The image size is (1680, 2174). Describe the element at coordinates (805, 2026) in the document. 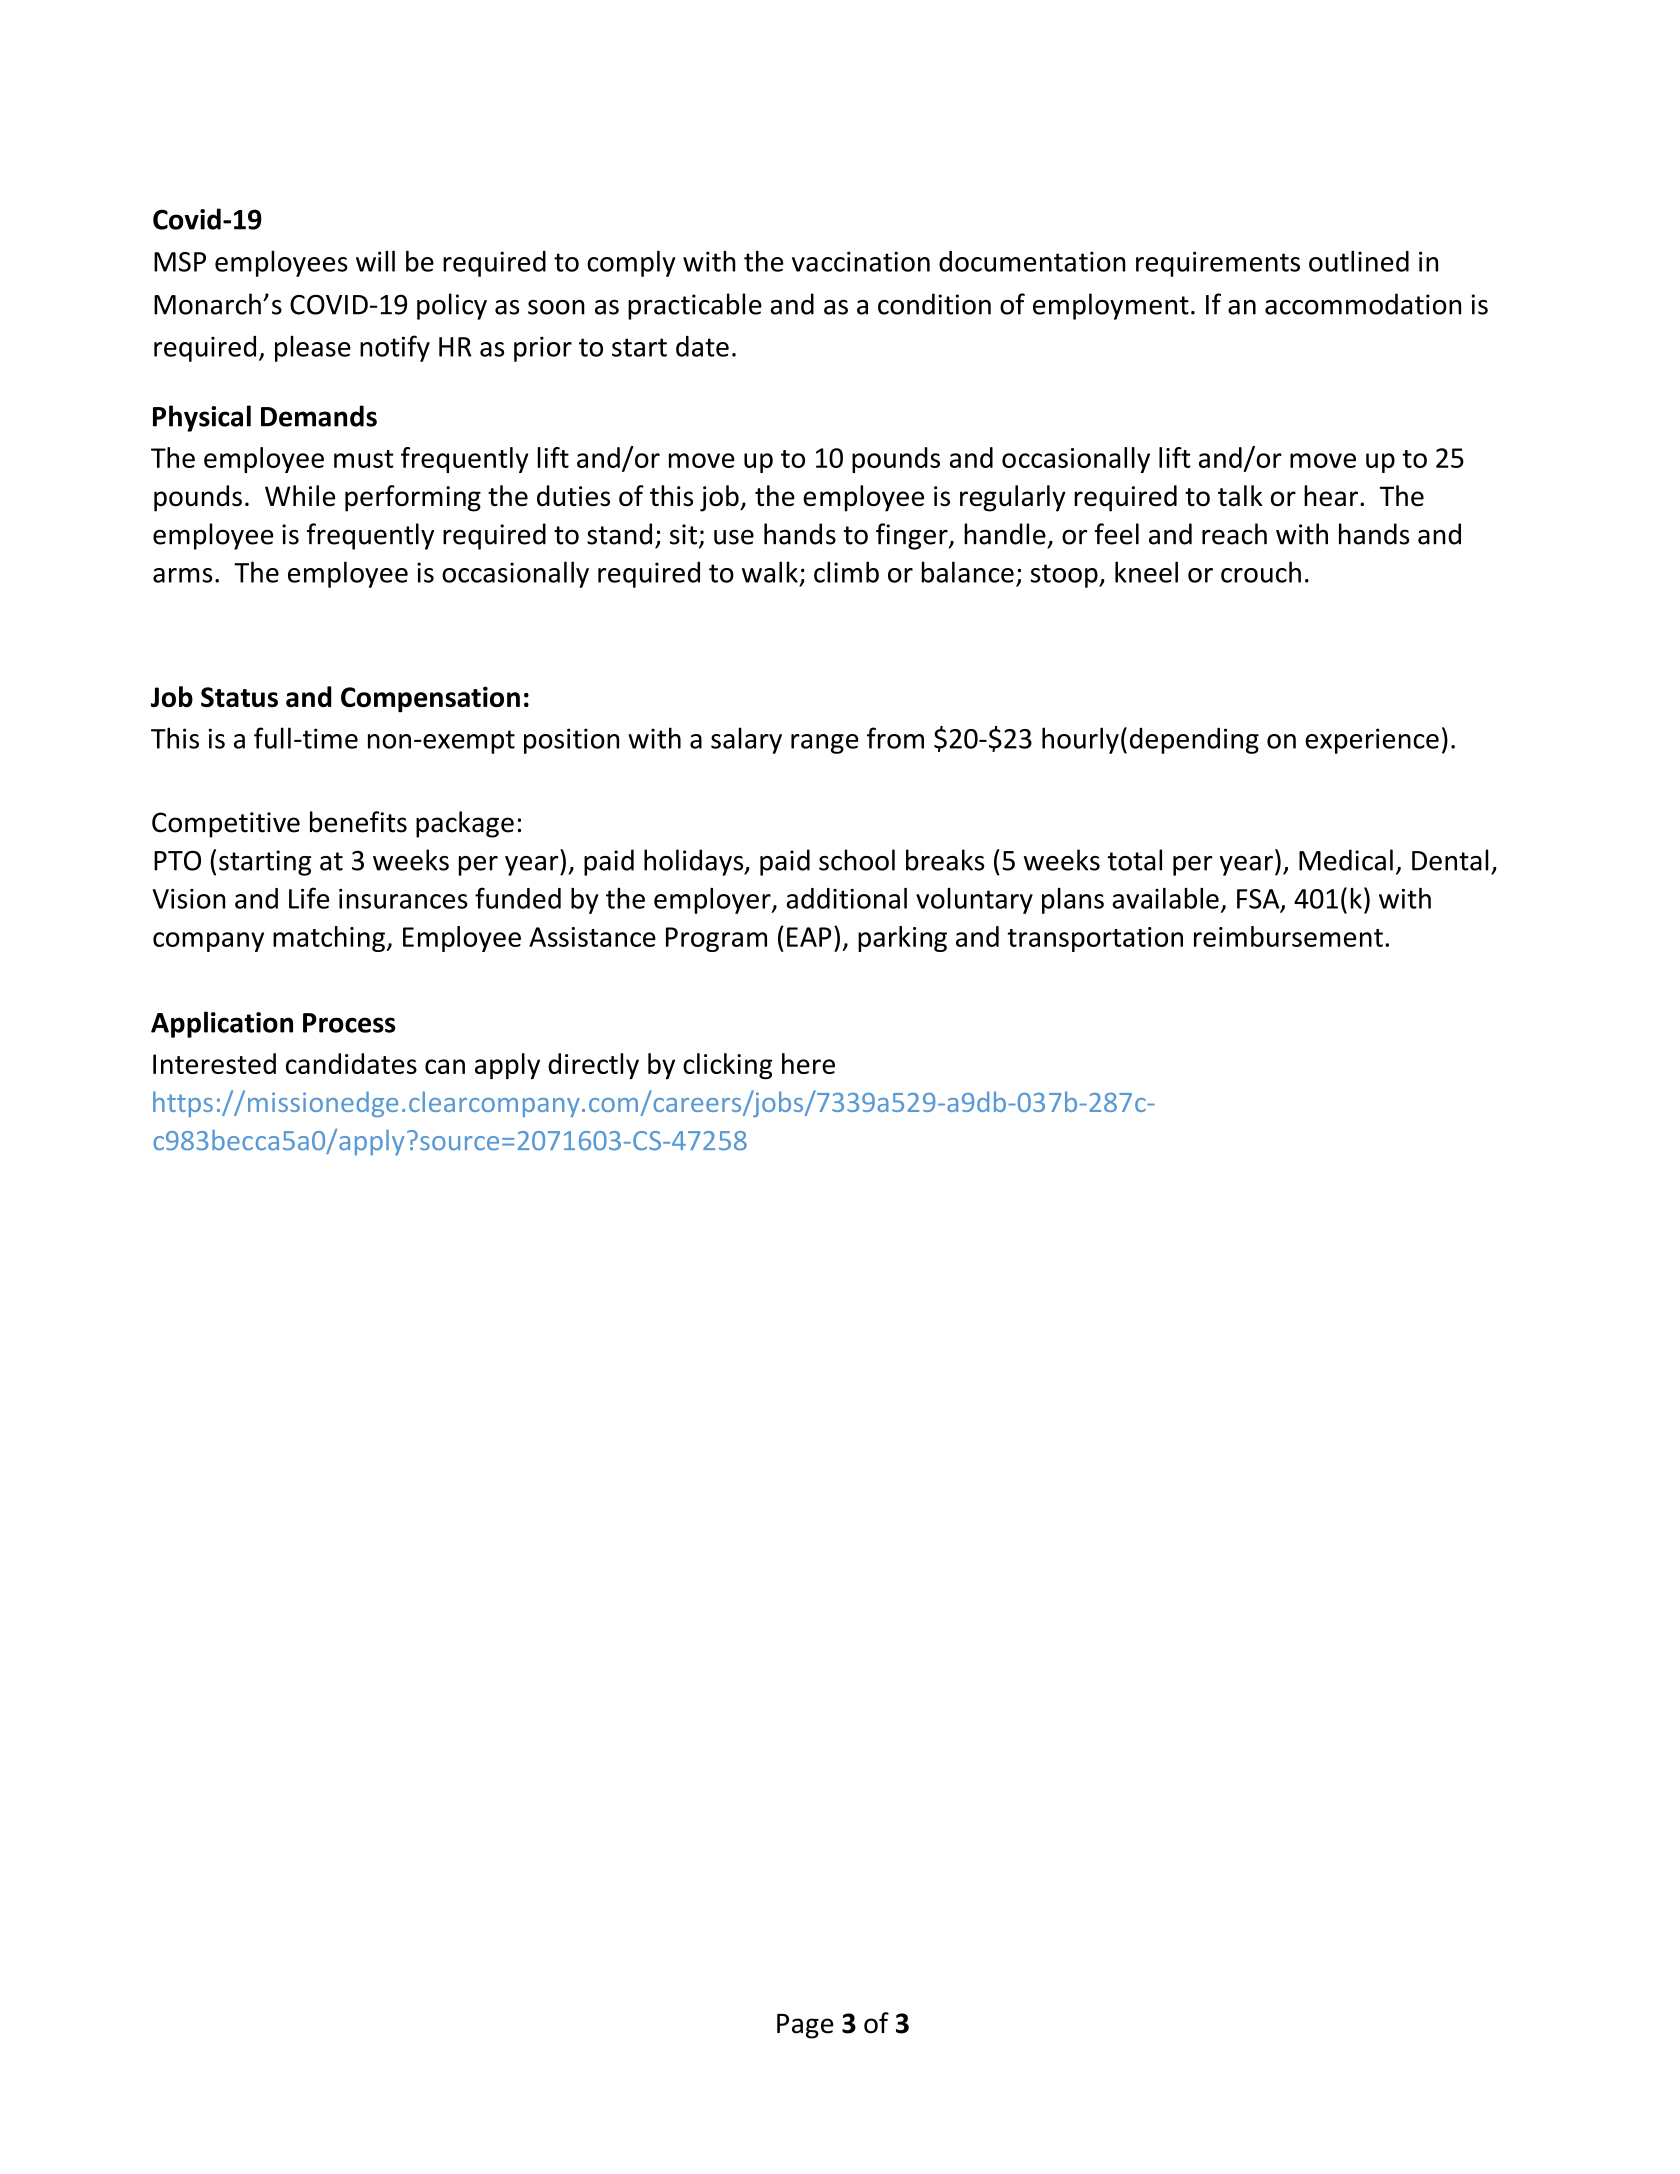

I see `Page` at that location.
